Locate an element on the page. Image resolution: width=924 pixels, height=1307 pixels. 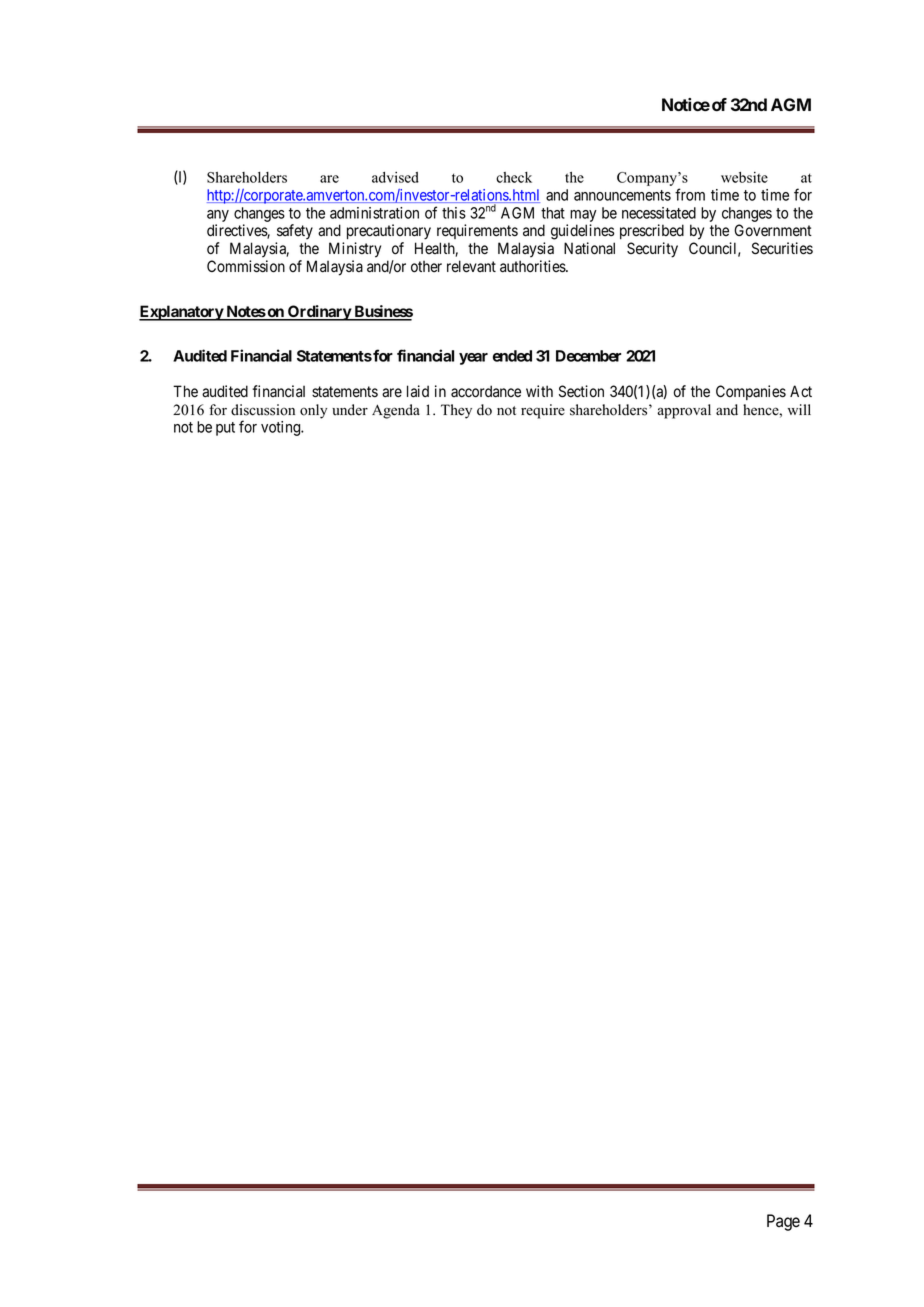
this is located at coordinates (454, 213).
